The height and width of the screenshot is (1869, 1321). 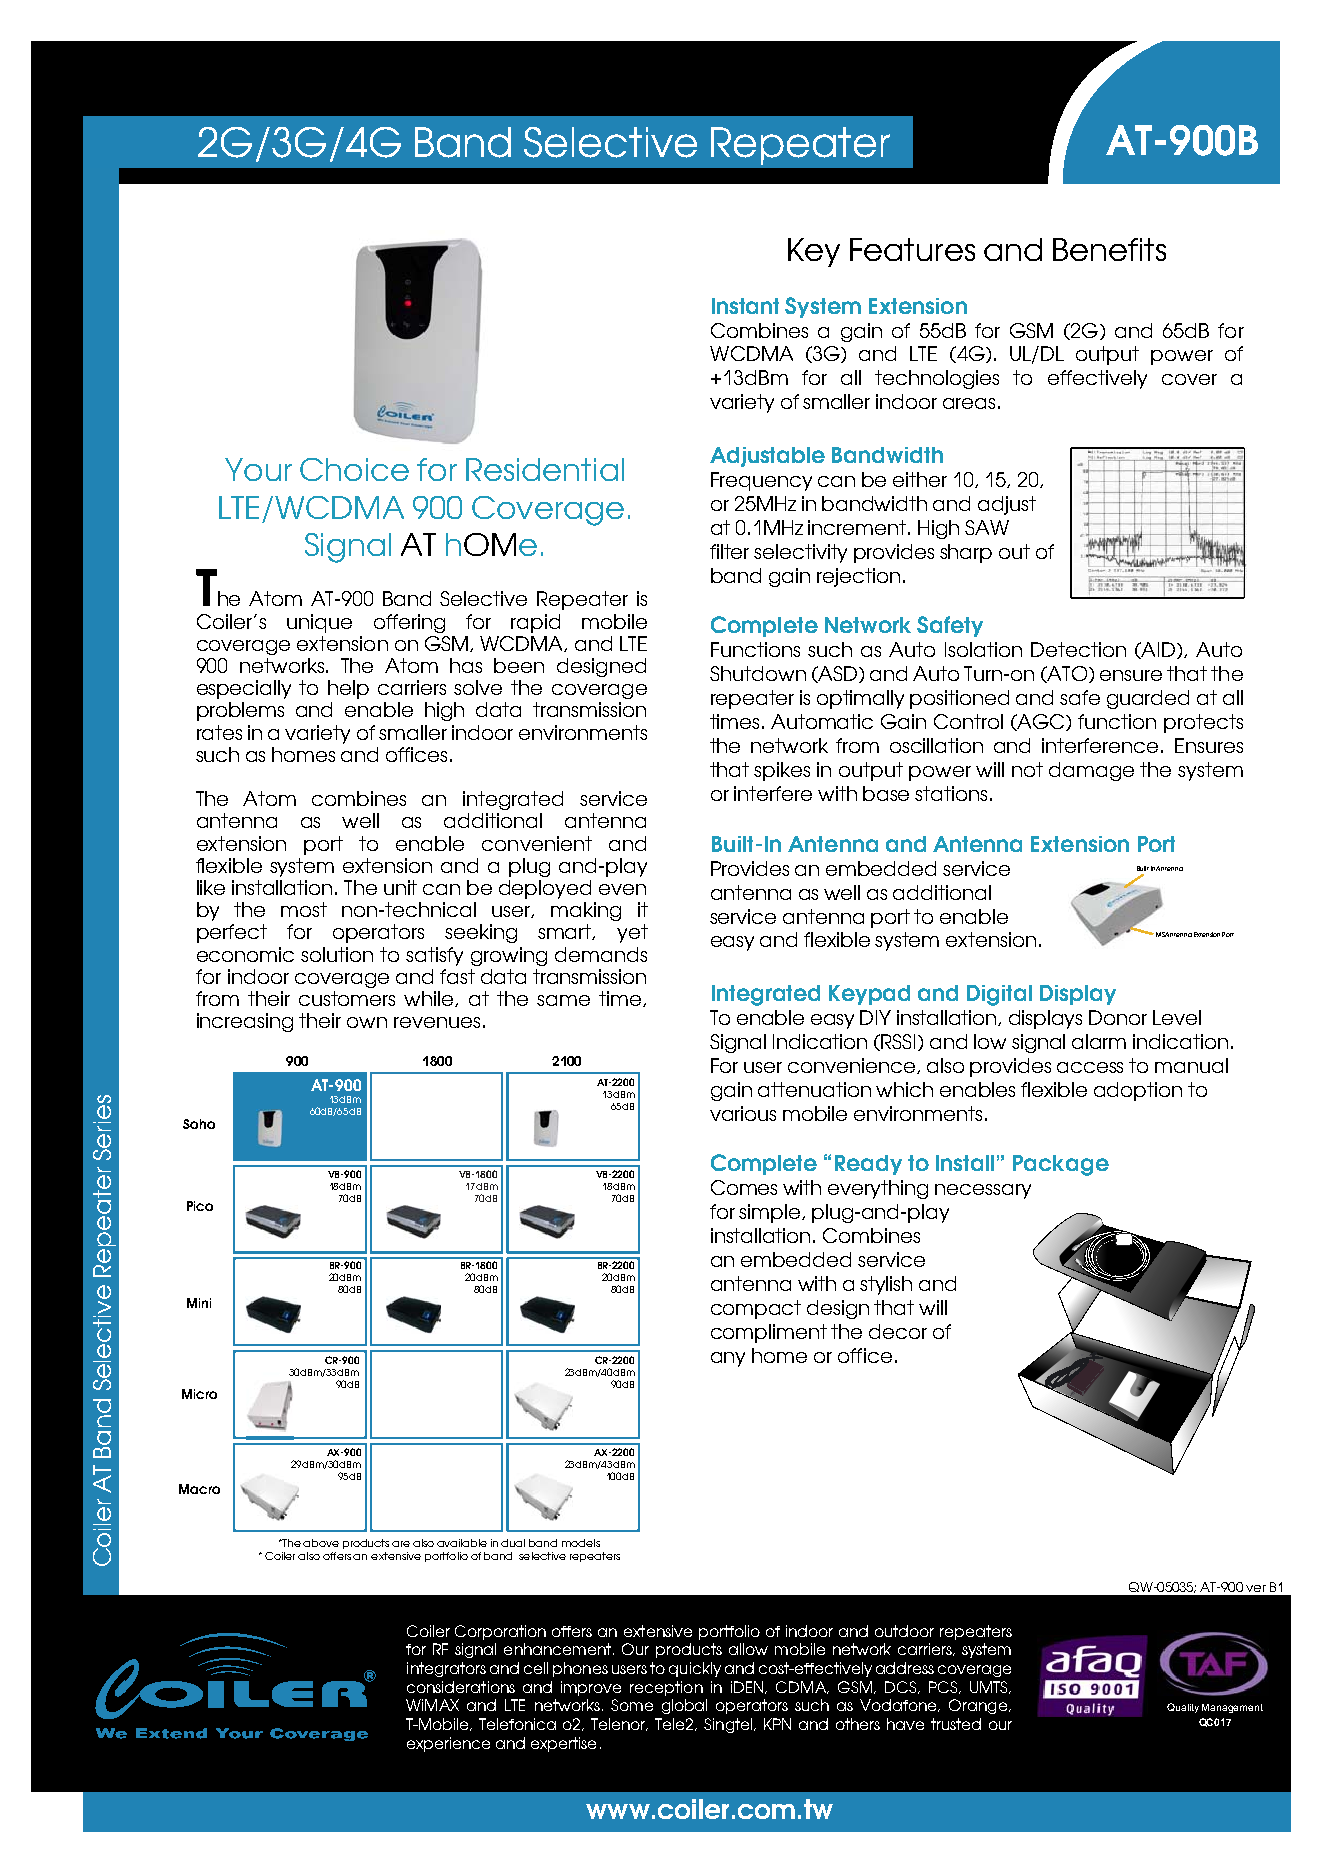 I want to click on Micro, so click(x=199, y=1394).
